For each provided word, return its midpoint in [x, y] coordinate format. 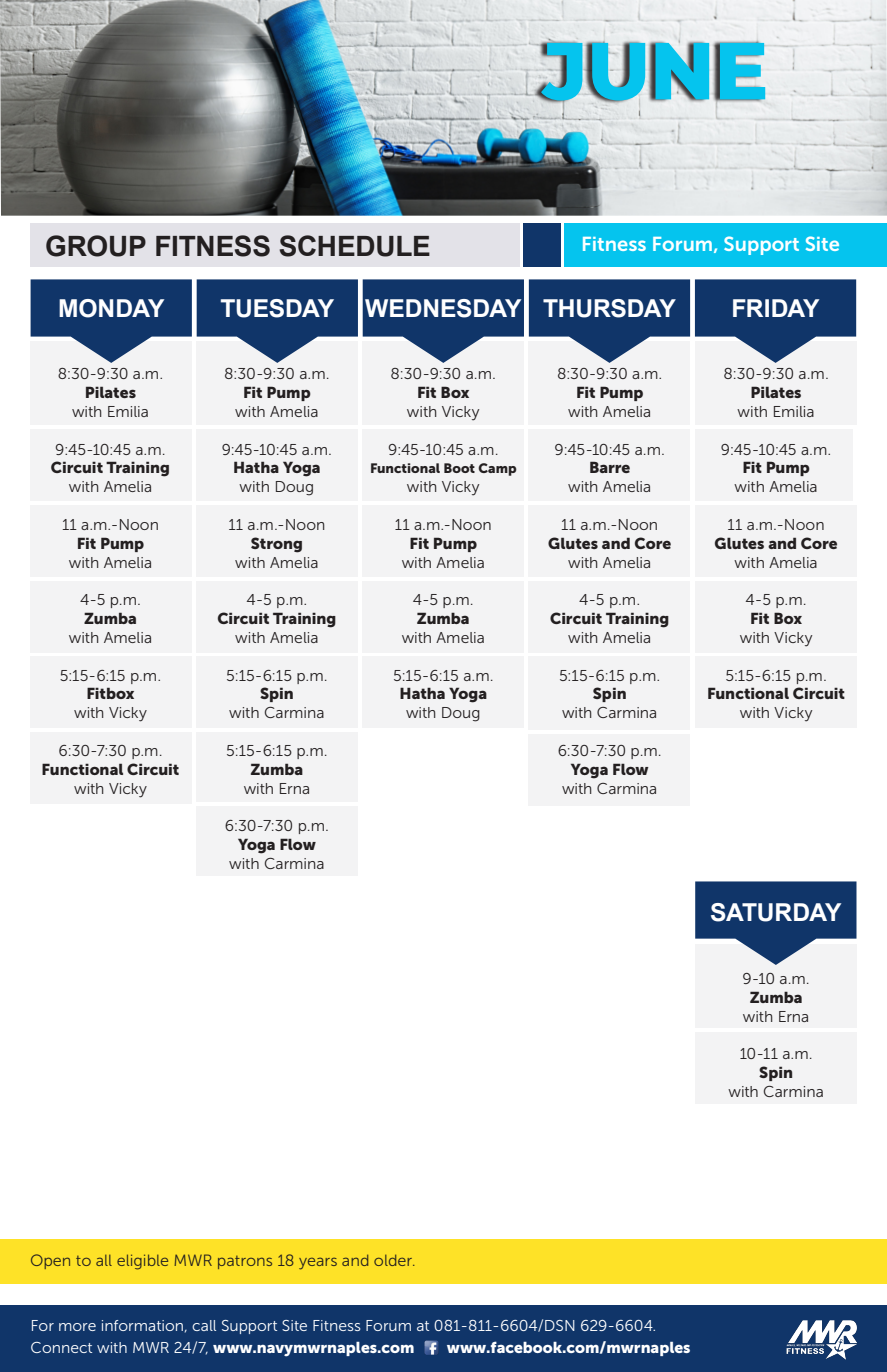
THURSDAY [609, 308]
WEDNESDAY [443, 308]
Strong [276, 545]
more [77, 1327]
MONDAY [111, 308]
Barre [610, 467]
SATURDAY [776, 912]
